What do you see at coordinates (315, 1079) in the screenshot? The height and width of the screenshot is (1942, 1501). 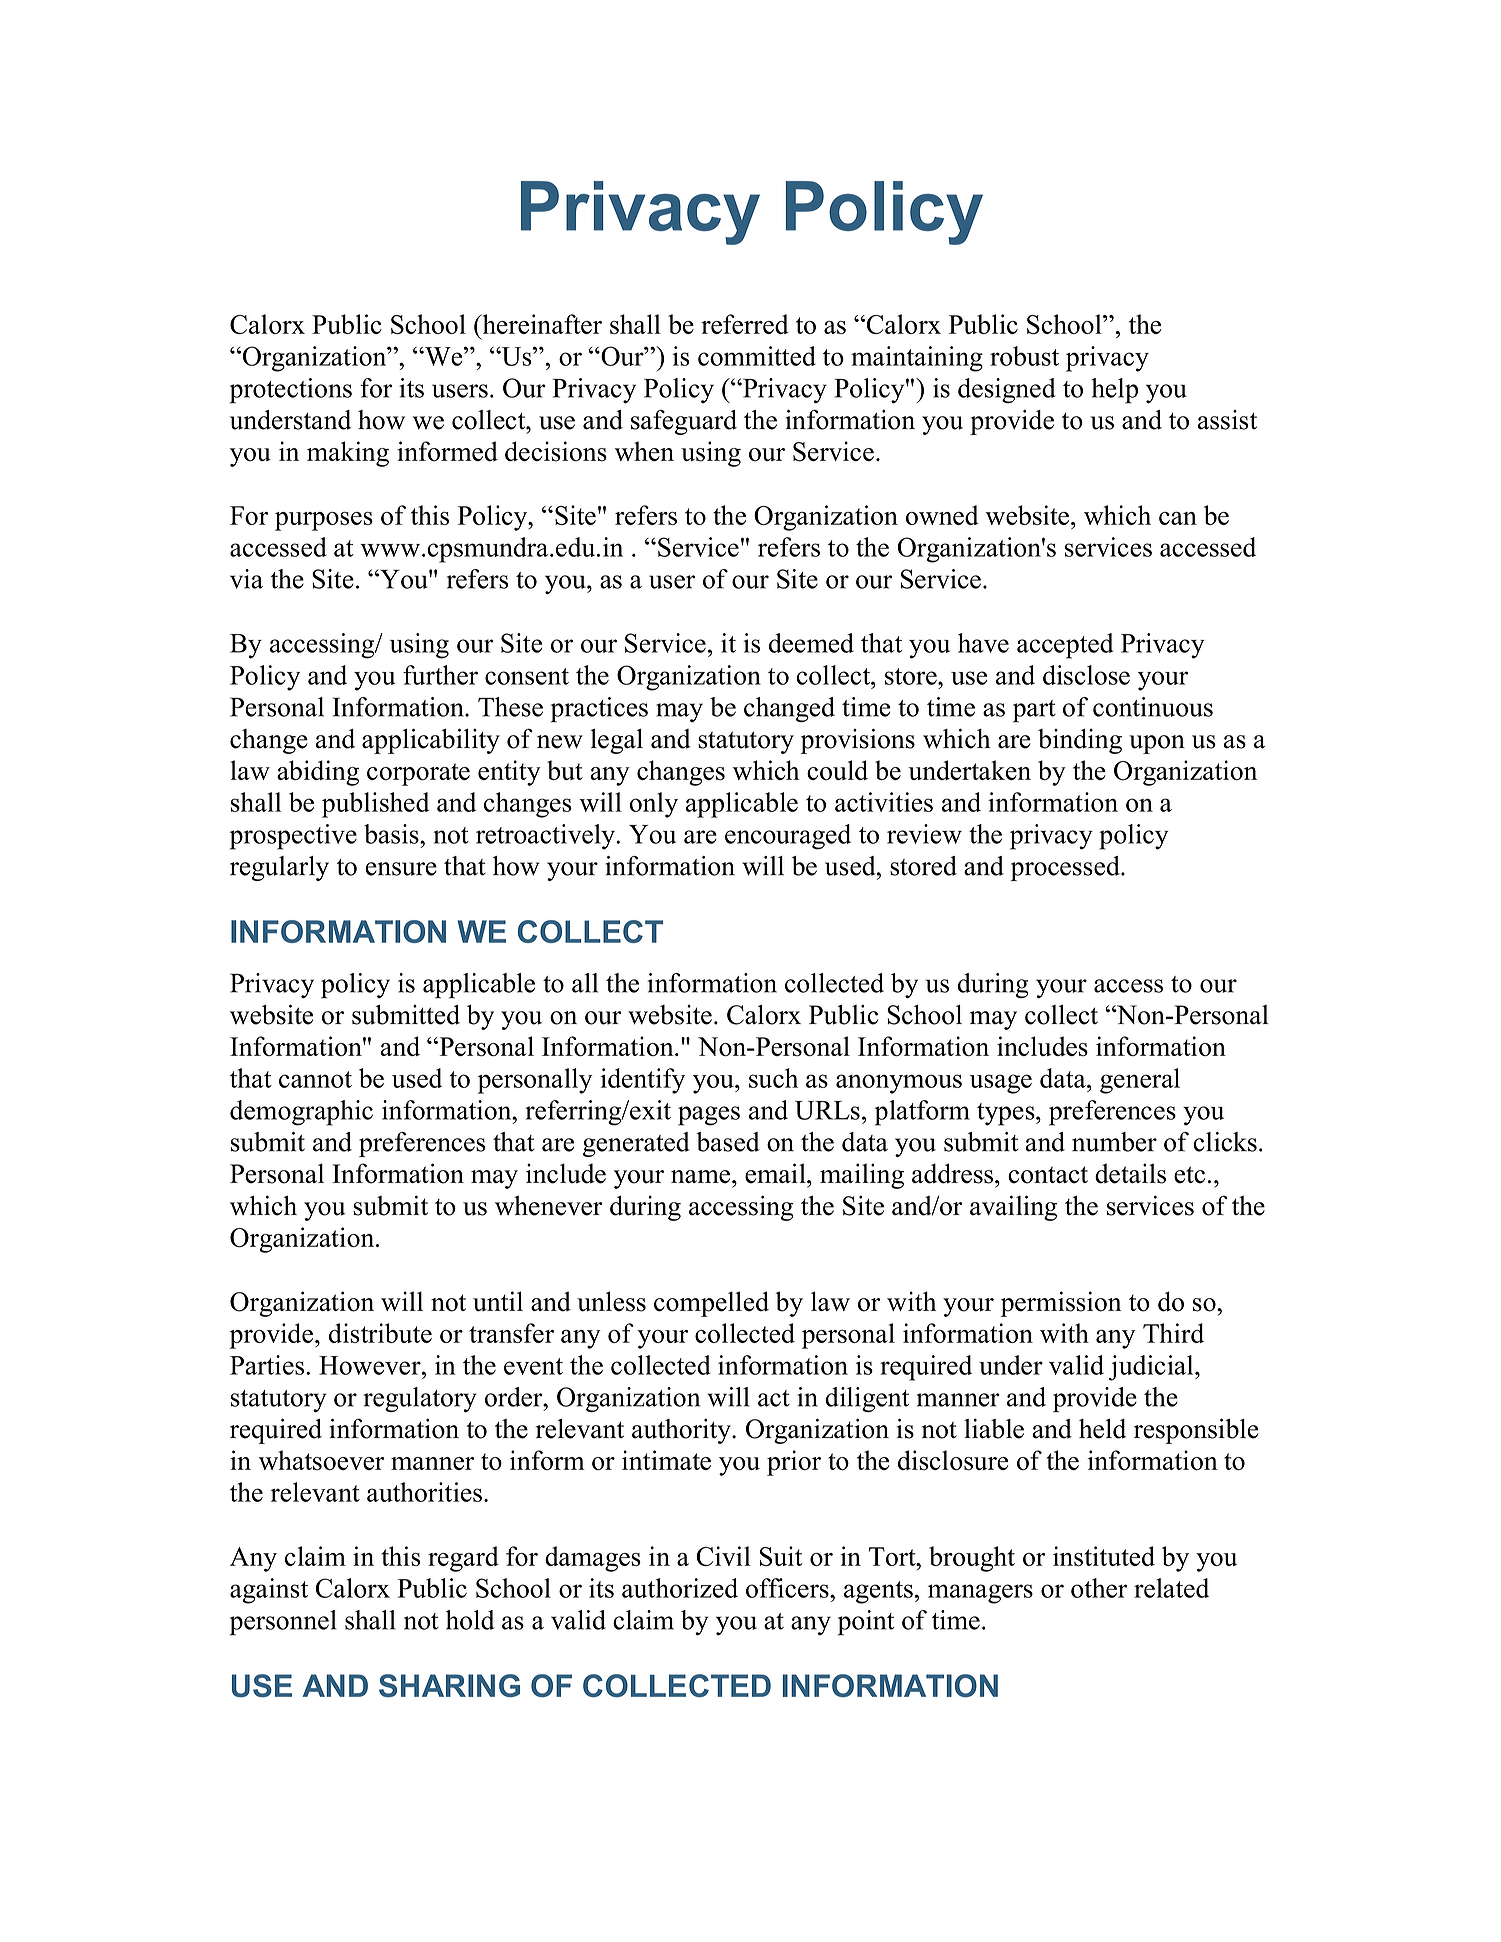 I see `cannot` at bounding box center [315, 1079].
